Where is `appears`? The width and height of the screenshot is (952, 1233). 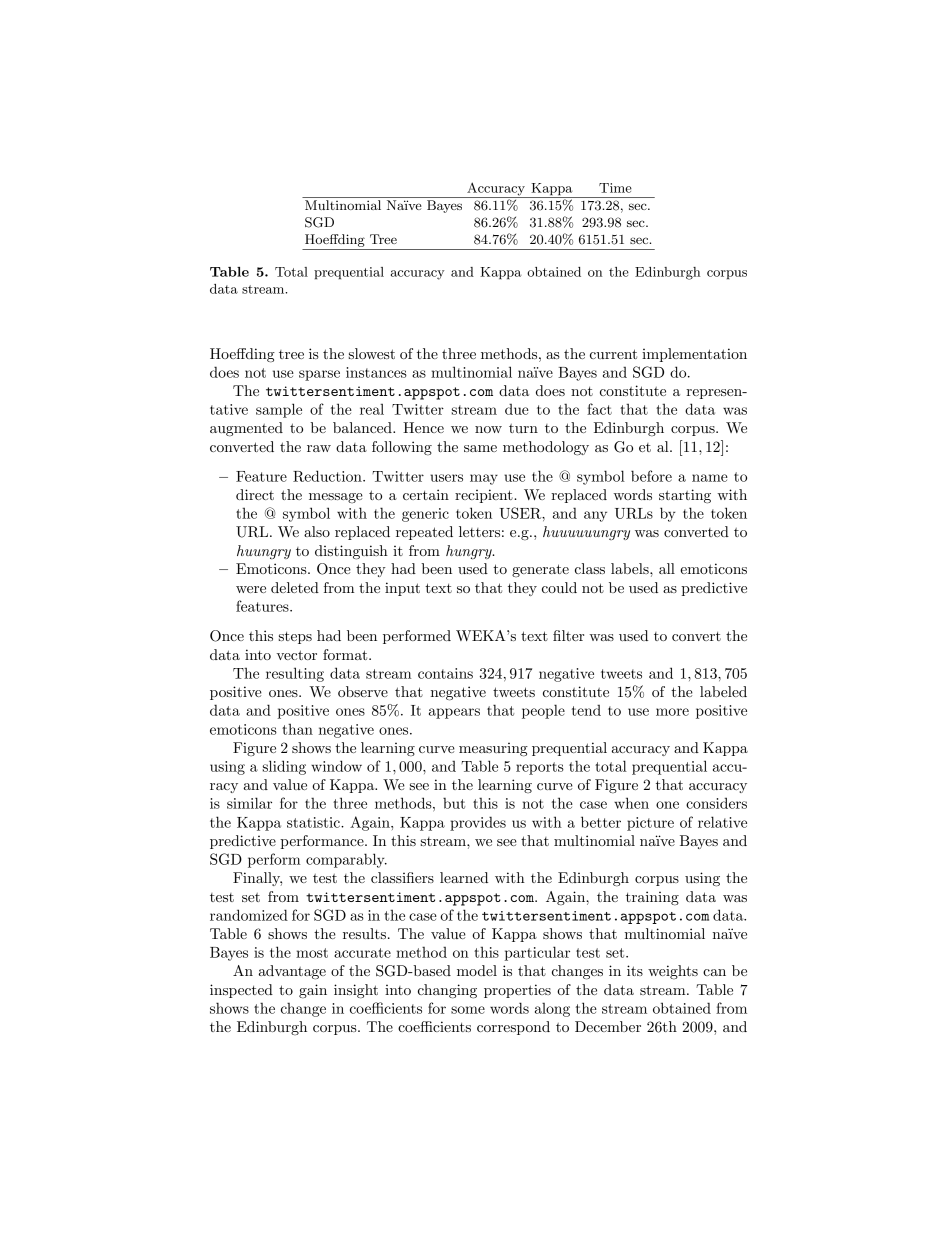 appears is located at coordinates (454, 713).
